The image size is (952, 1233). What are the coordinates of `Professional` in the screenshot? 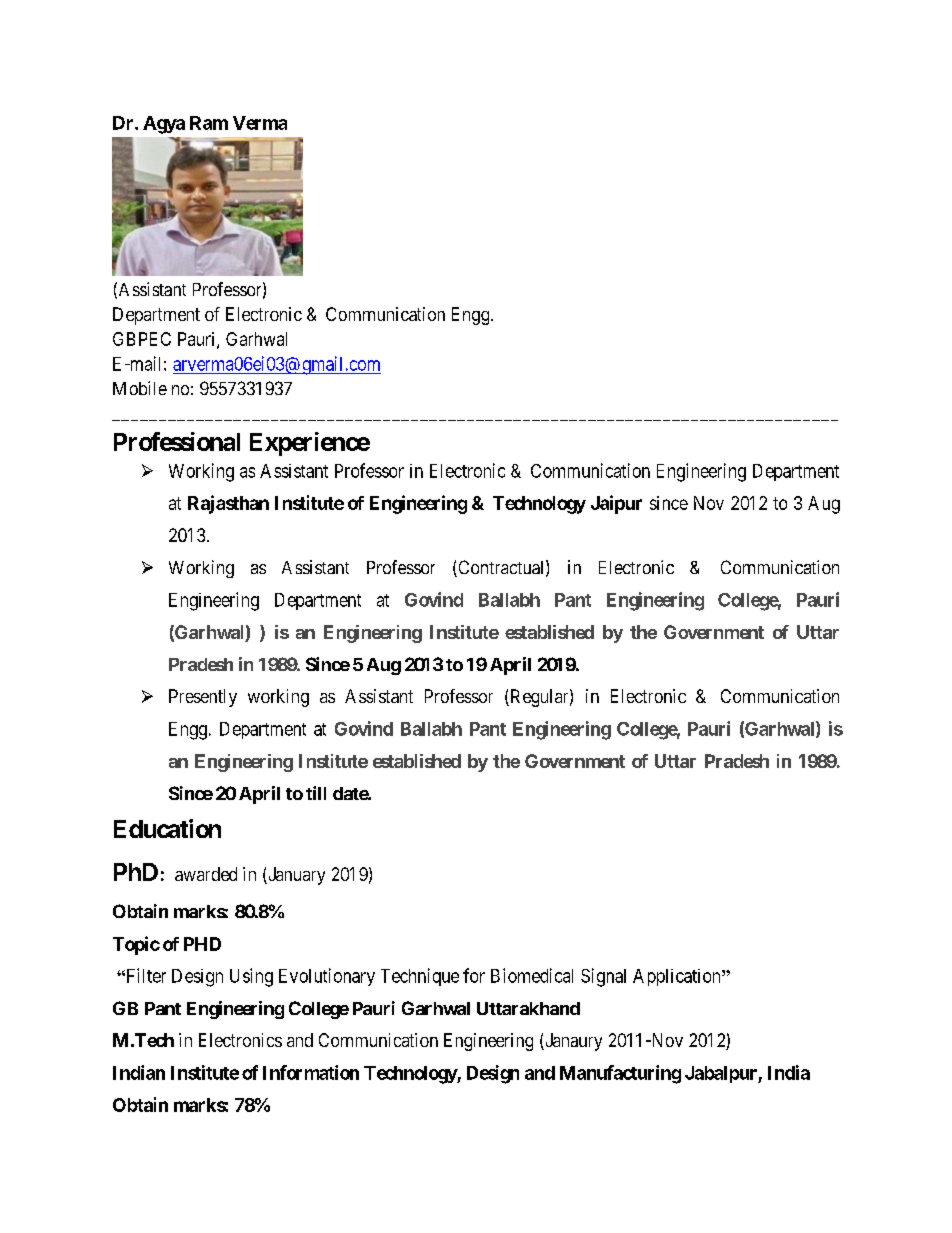 It's located at (177, 441).
